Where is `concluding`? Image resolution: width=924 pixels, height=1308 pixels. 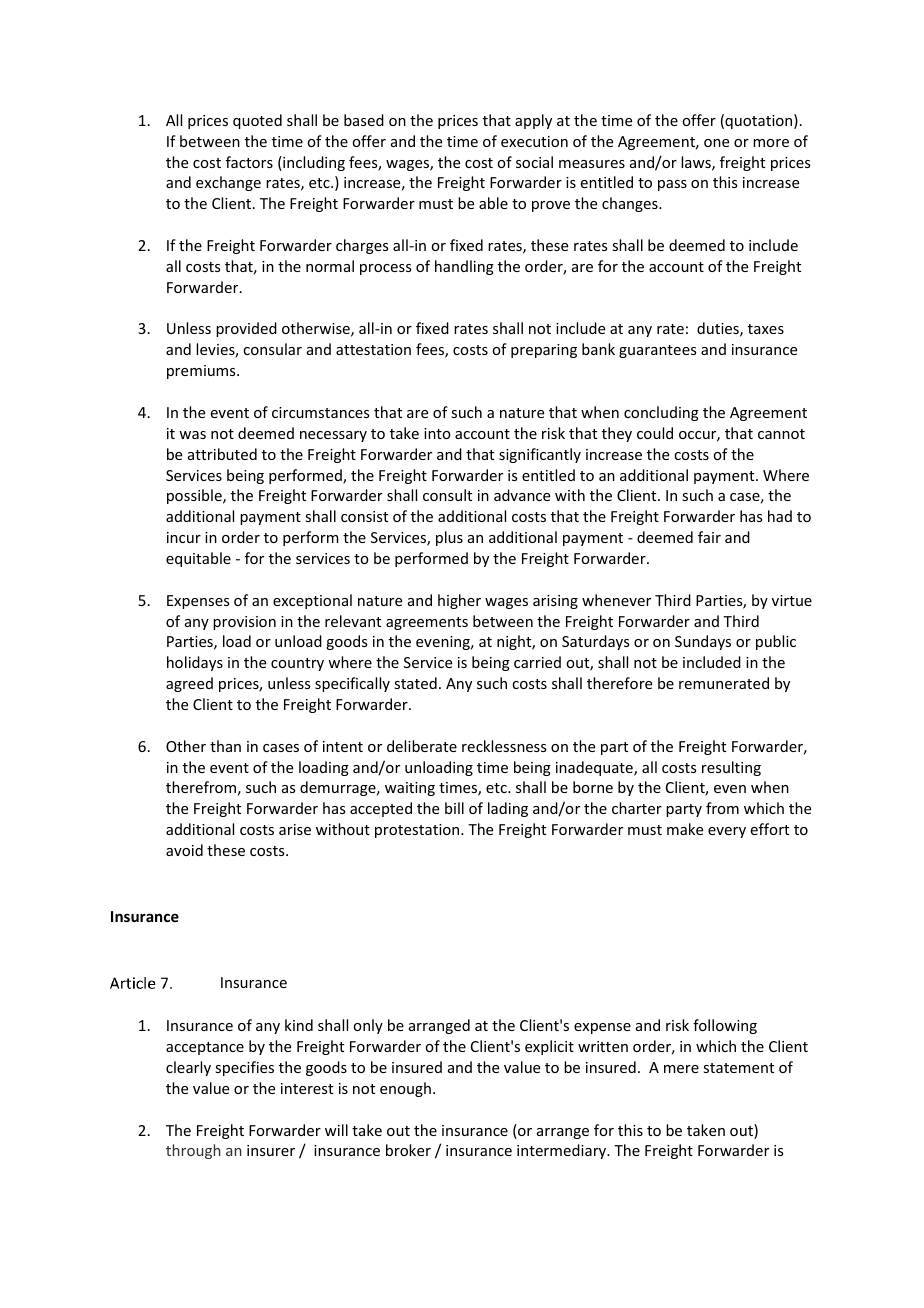
concluding is located at coordinates (661, 413).
